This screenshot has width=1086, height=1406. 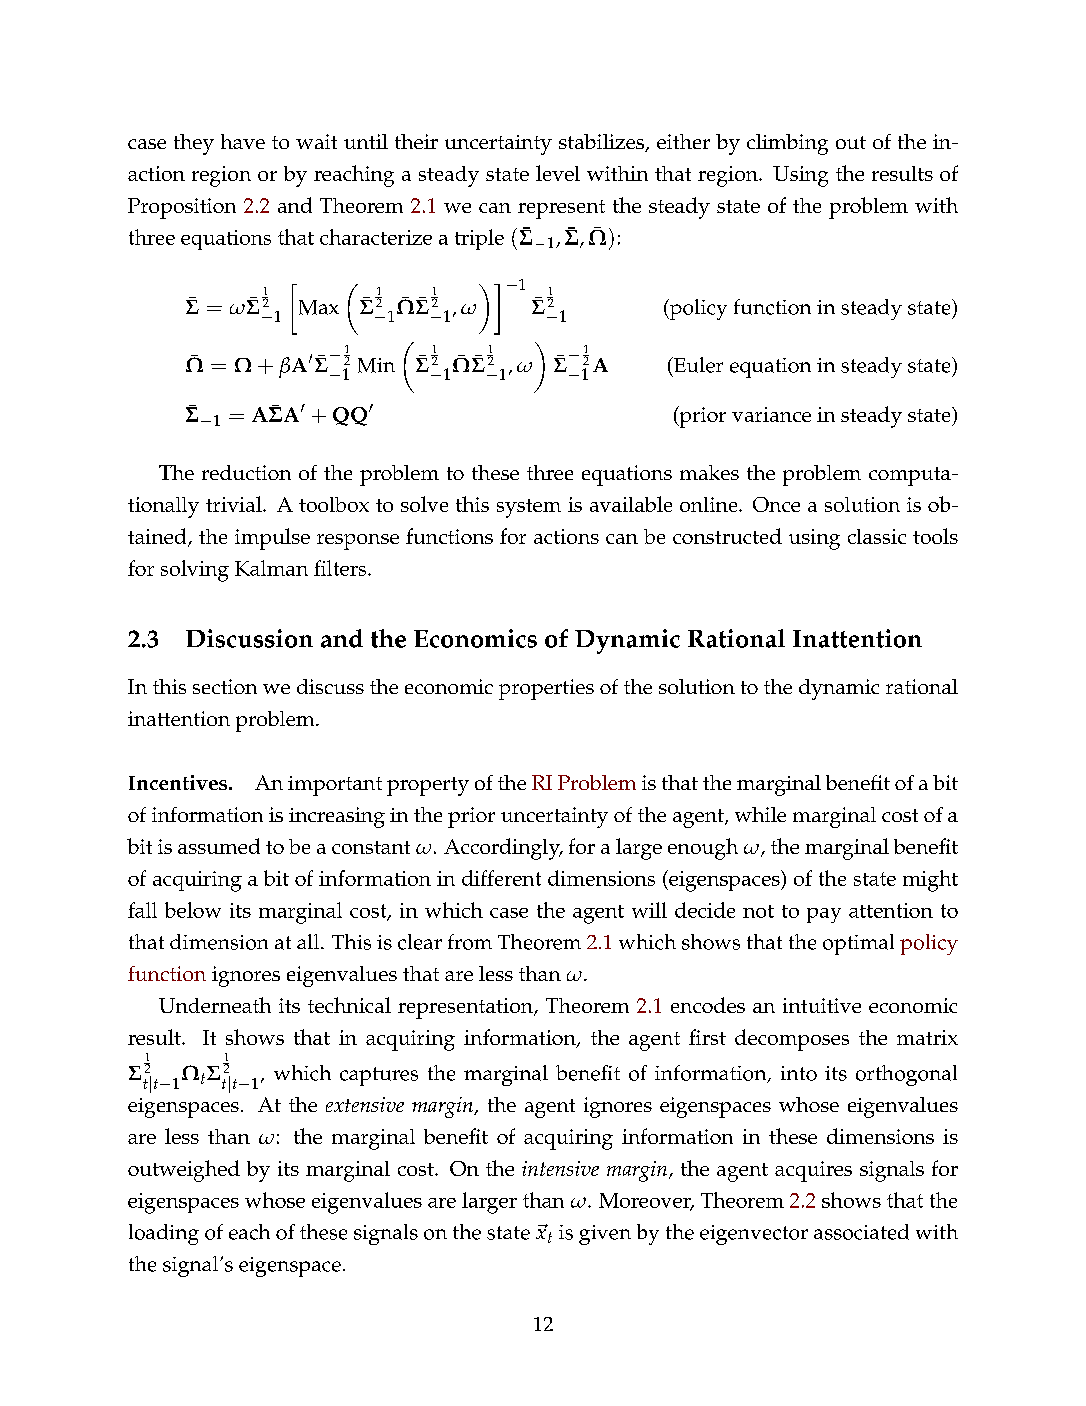 I want to click on assumed, so click(x=219, y=846).
